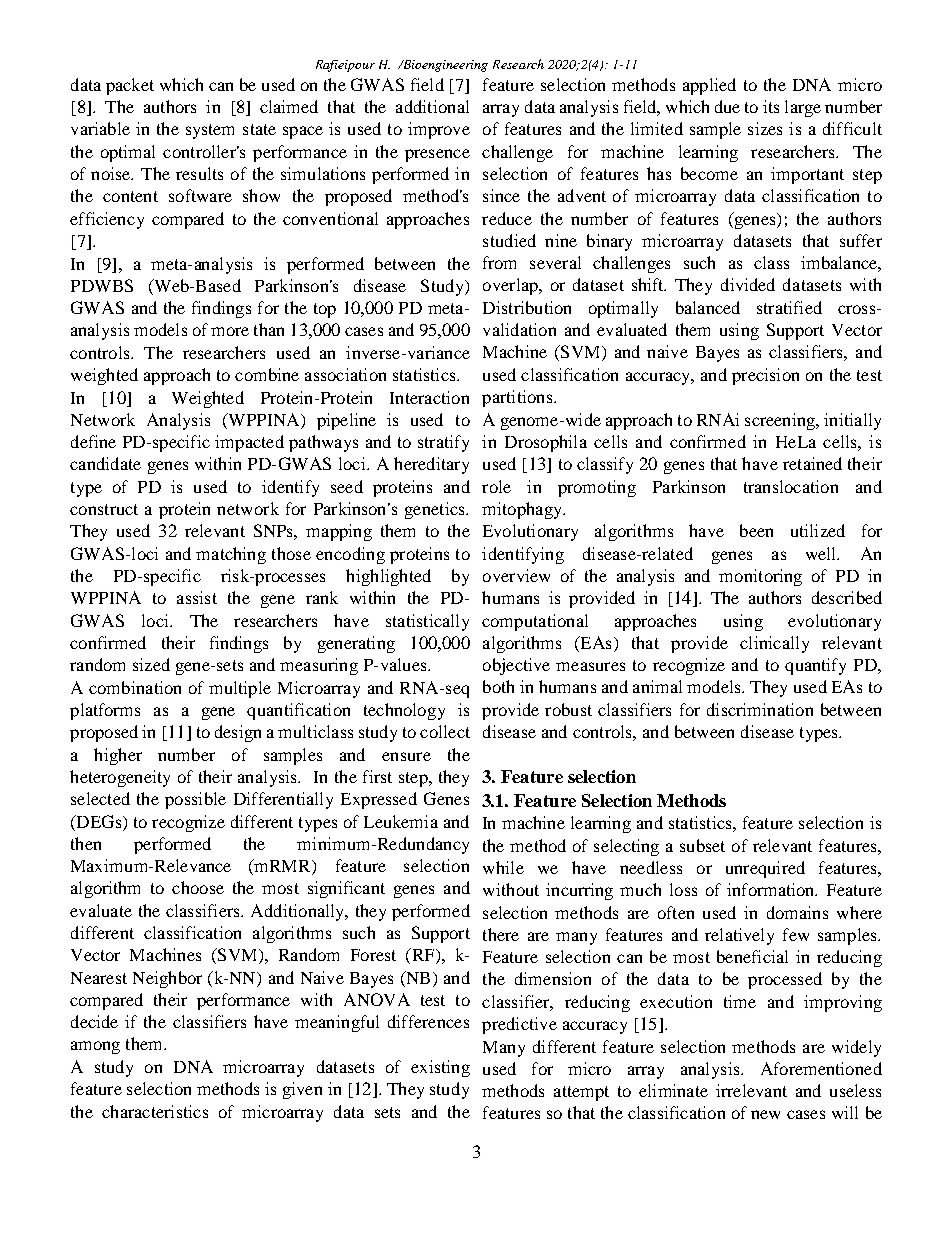  Describe the element at coordinates (518, 398) in the screenshot. I see `partitions` at that location.
